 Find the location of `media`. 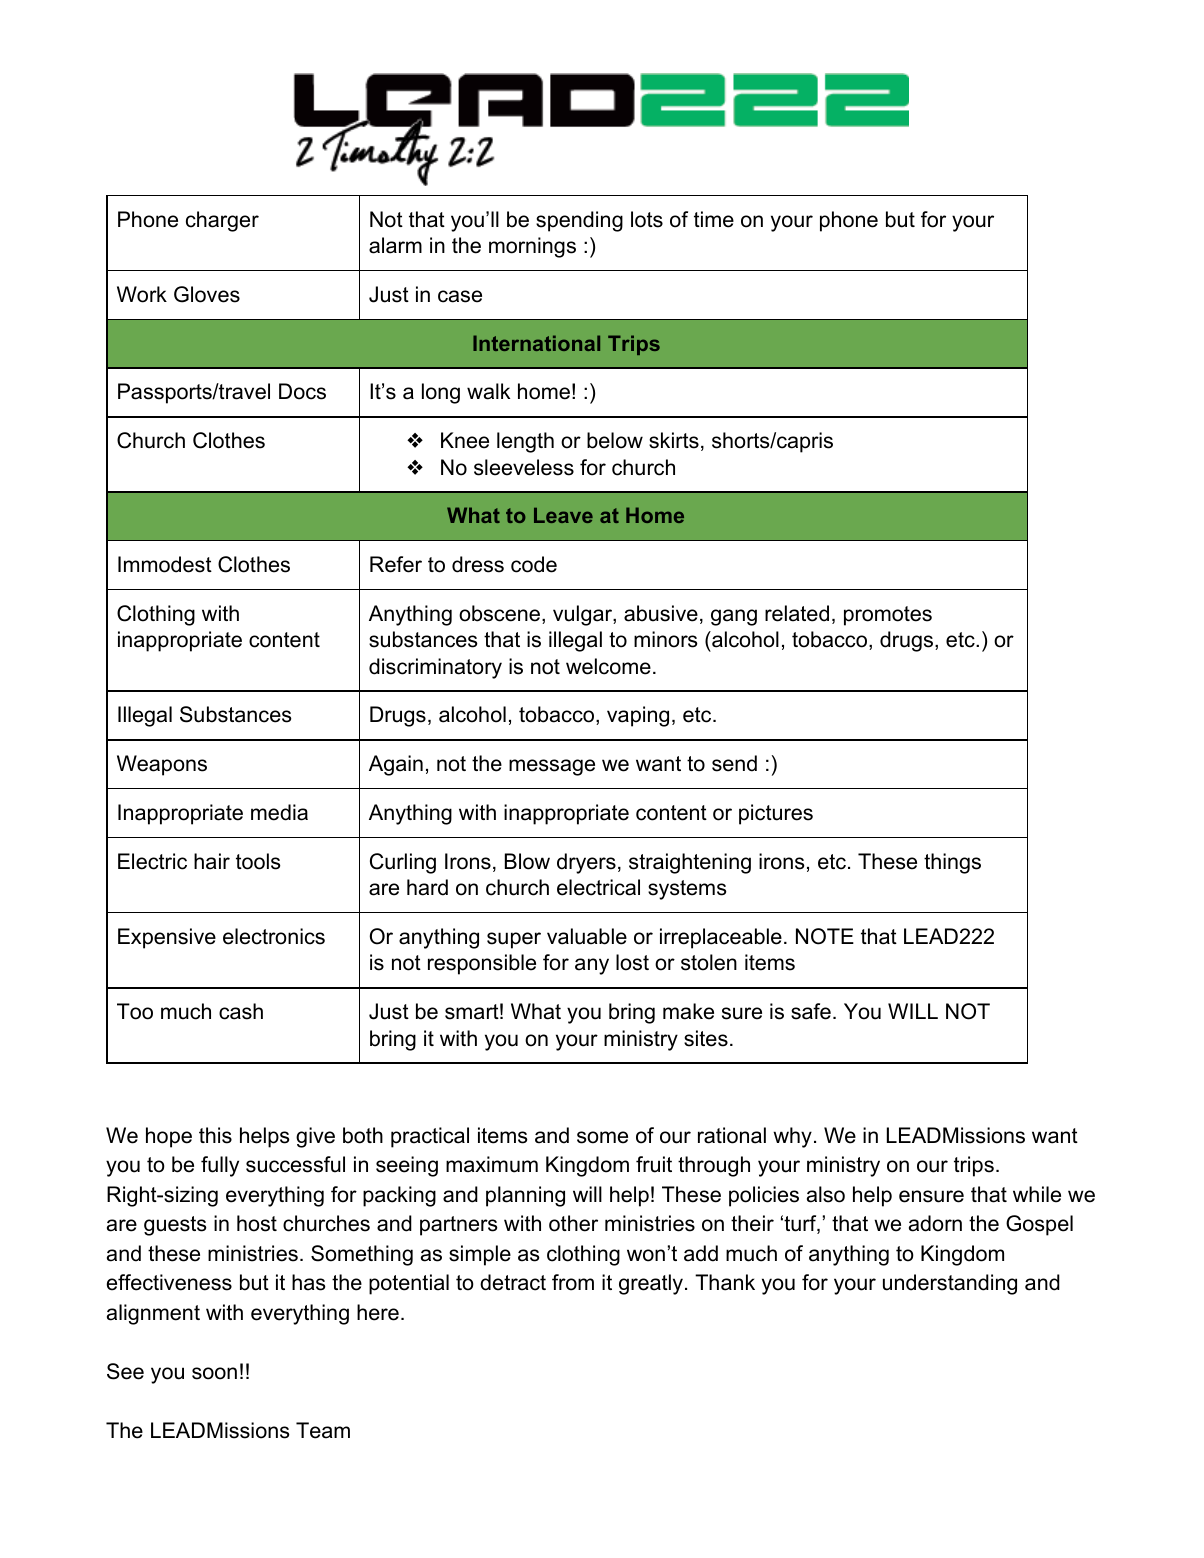

media is located at coordinates (279, 812).
